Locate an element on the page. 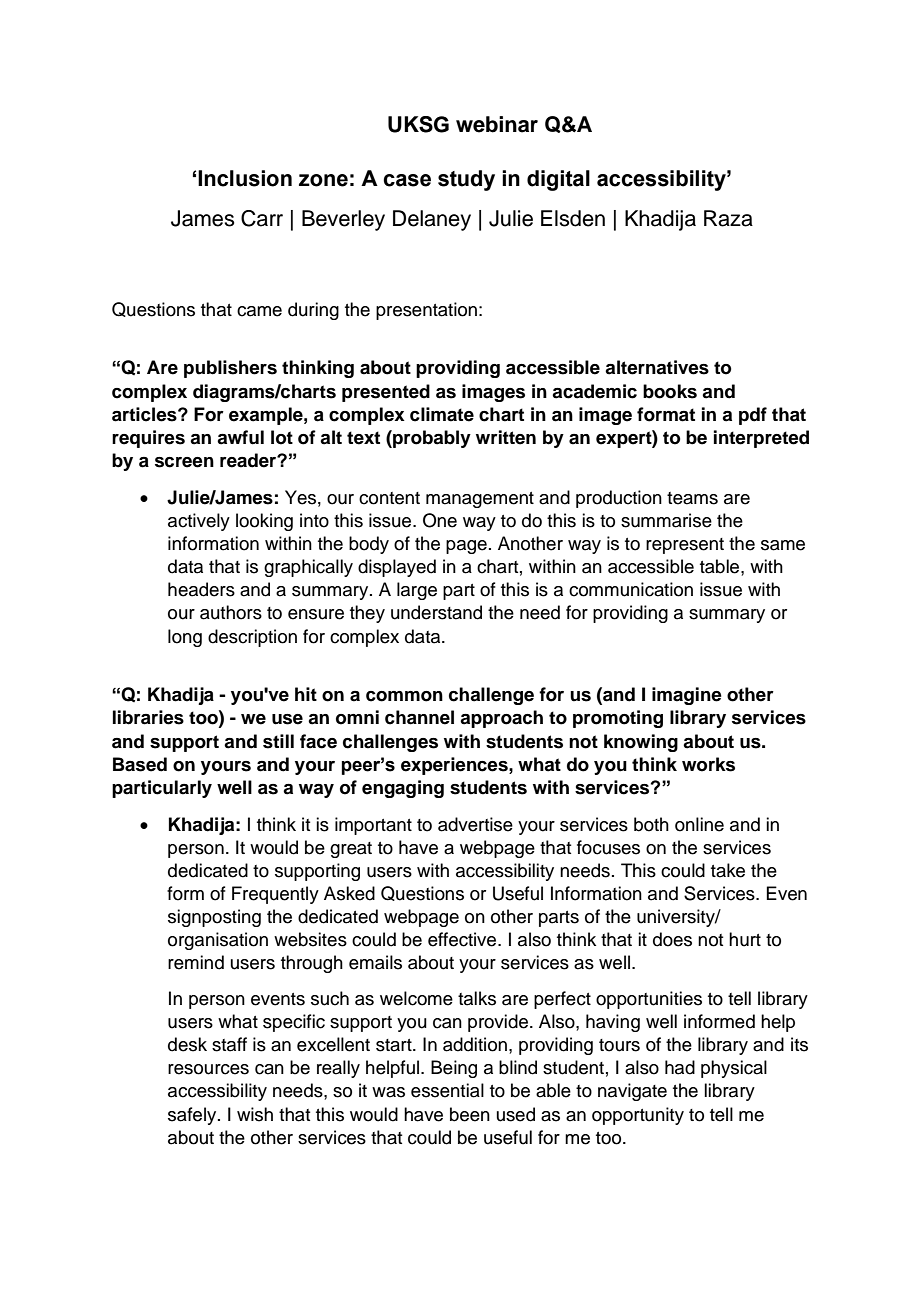  still is located at coordinates (278, 741).
